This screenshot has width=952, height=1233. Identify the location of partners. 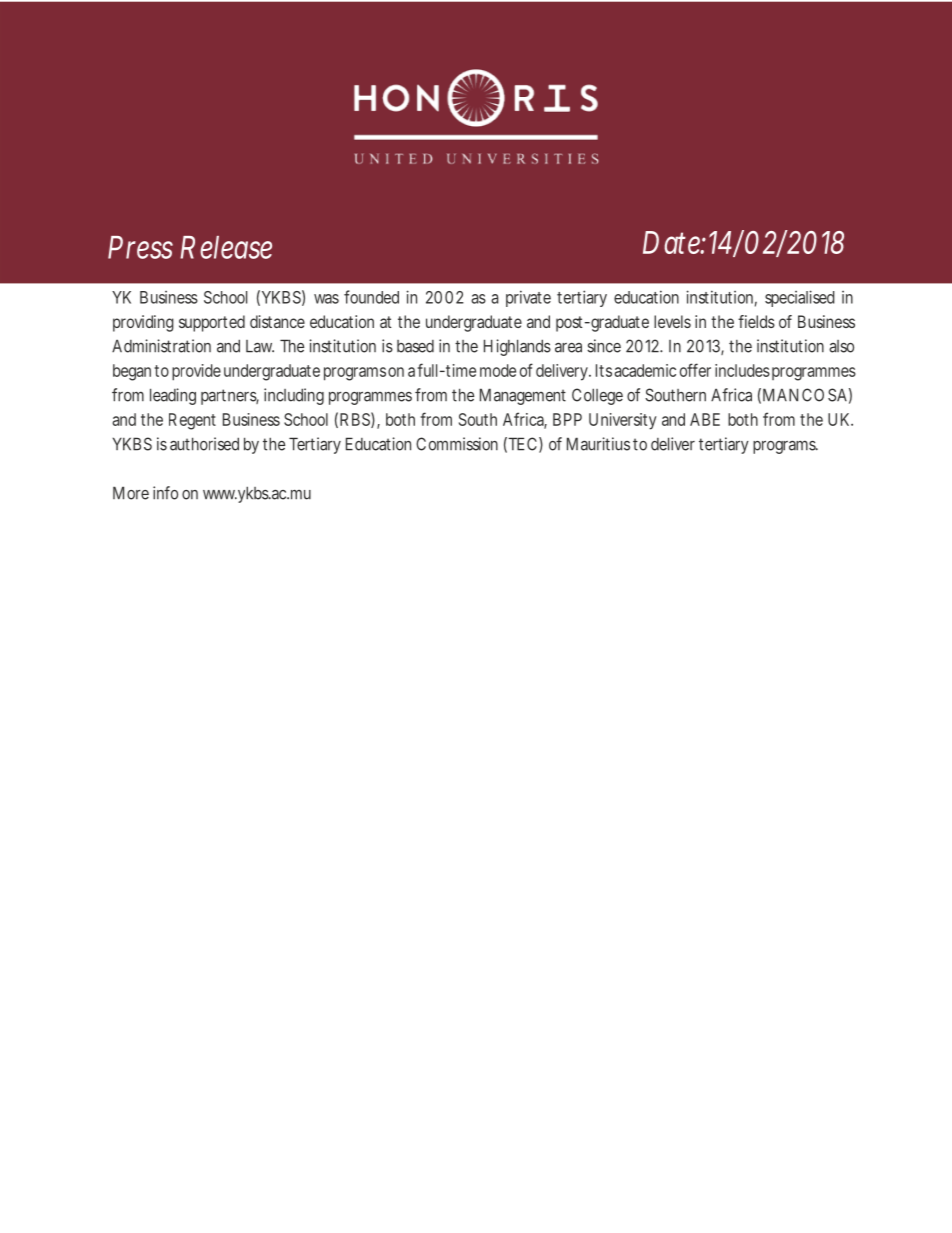
(230, 397).
